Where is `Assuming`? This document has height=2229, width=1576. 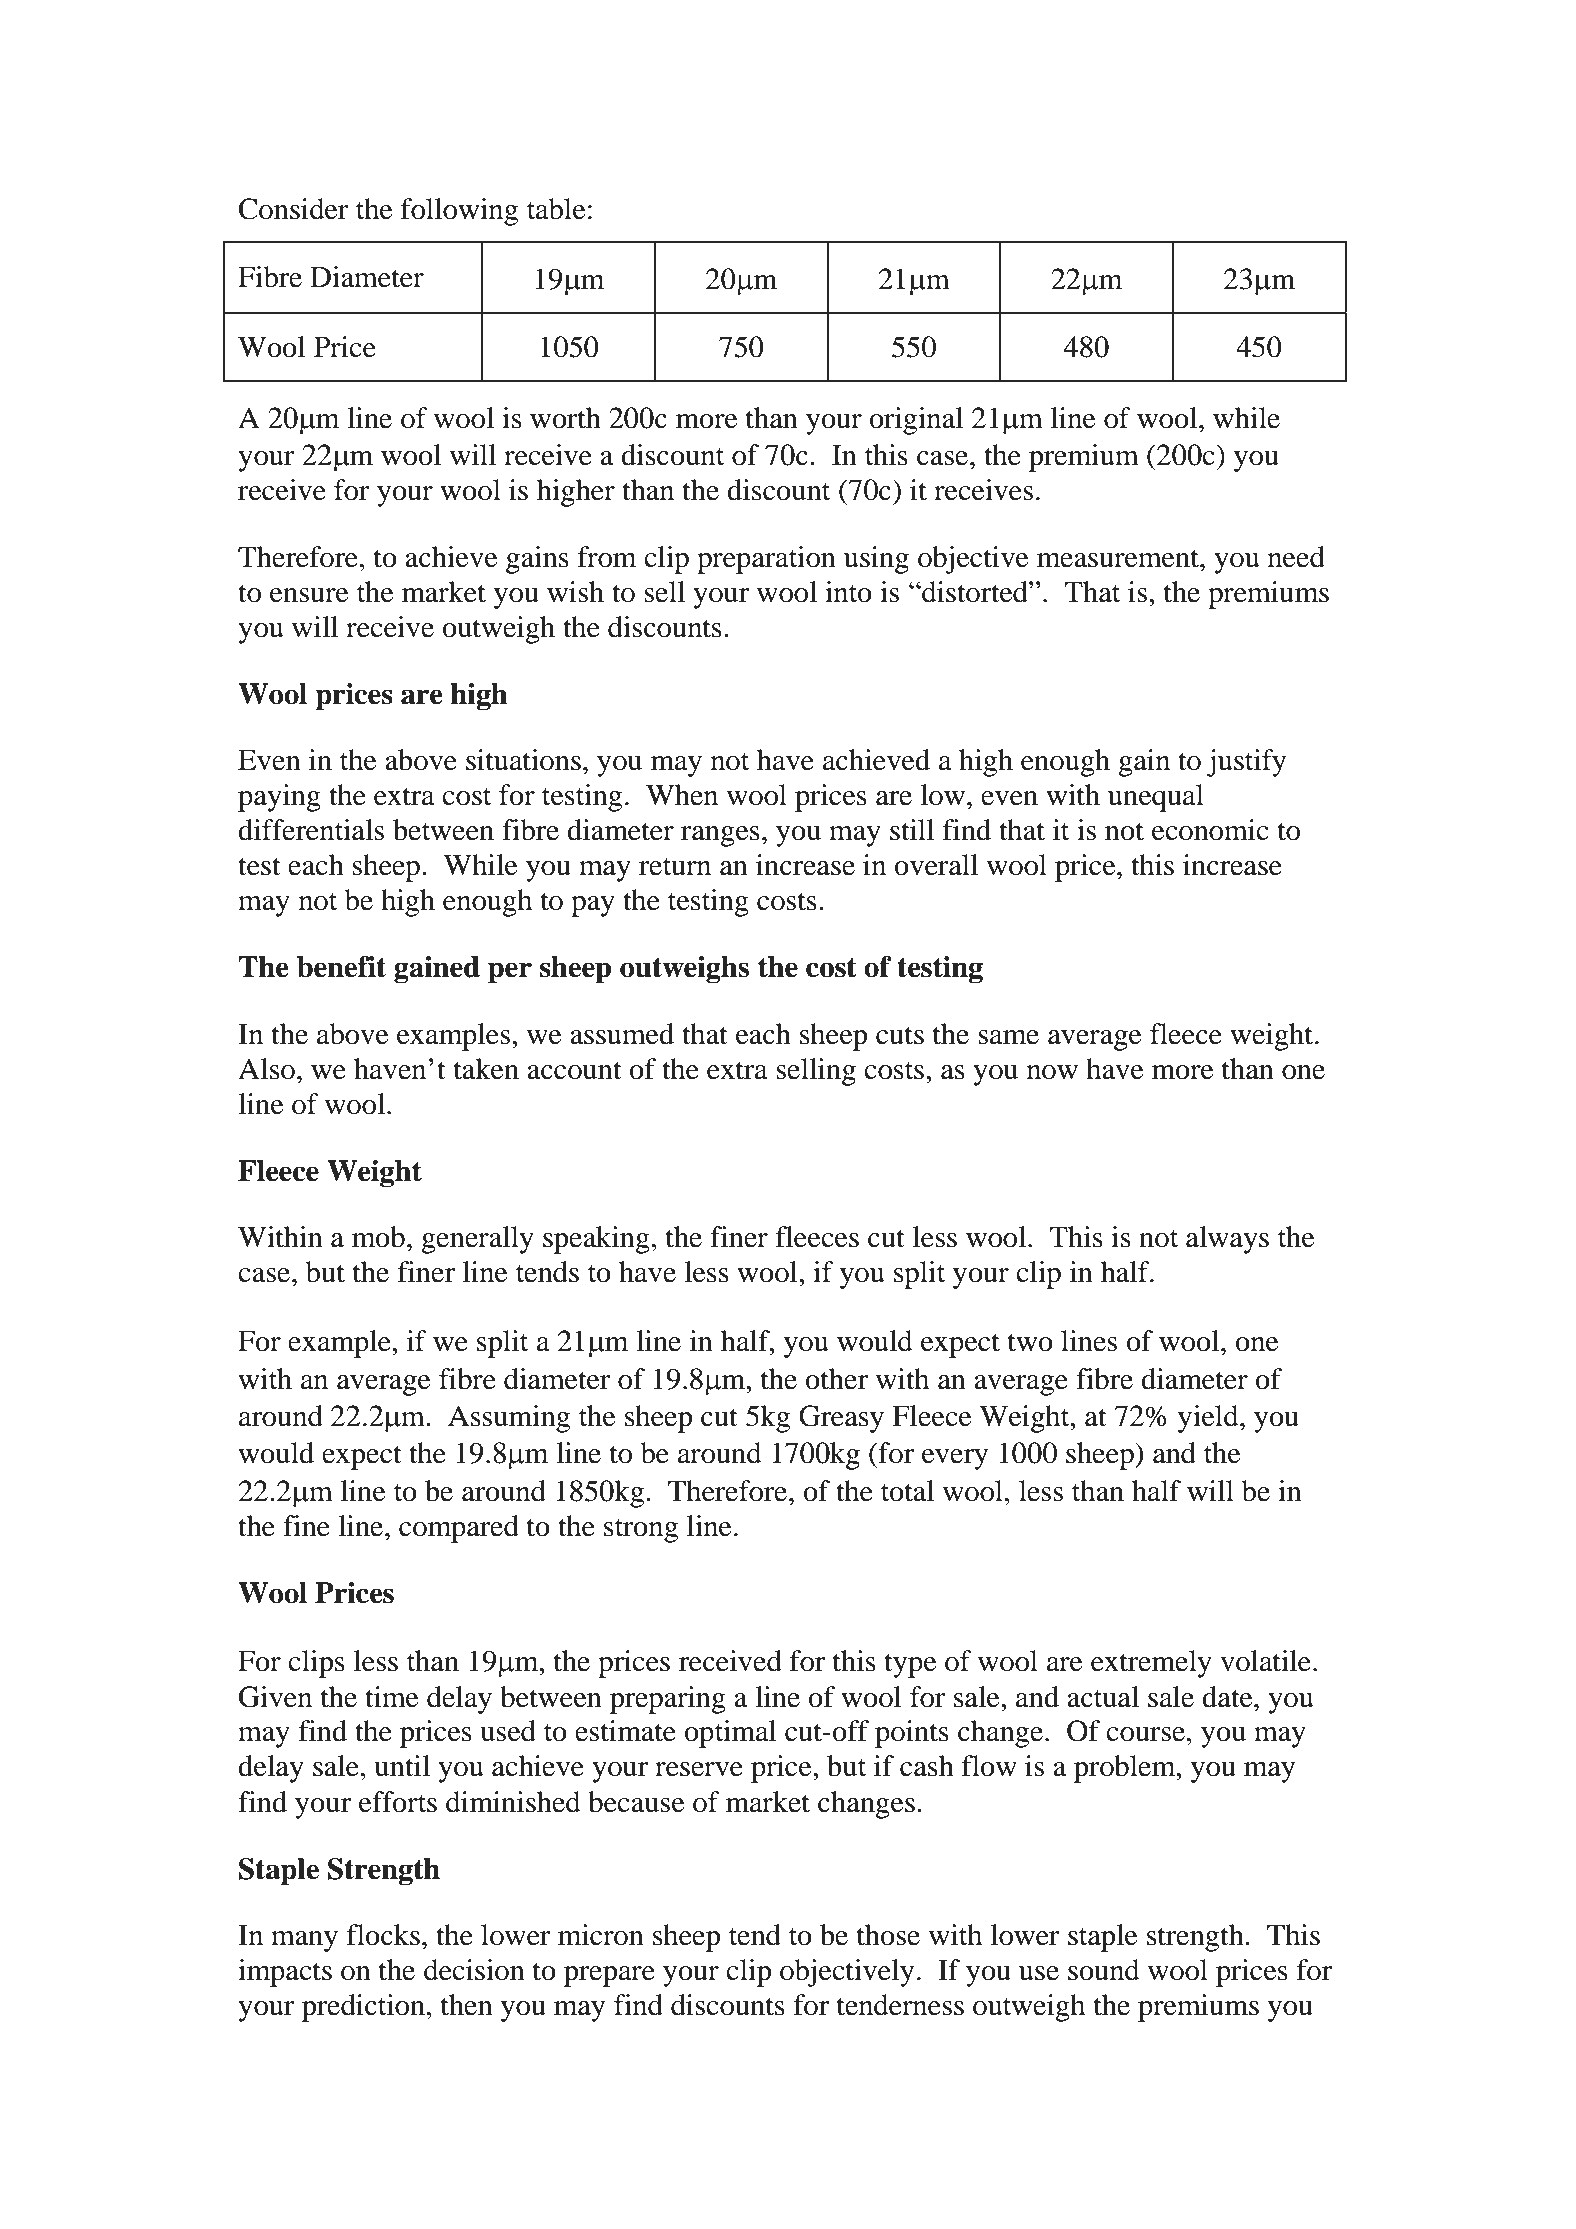
Assuming is located at coordinates (509, 1419).
